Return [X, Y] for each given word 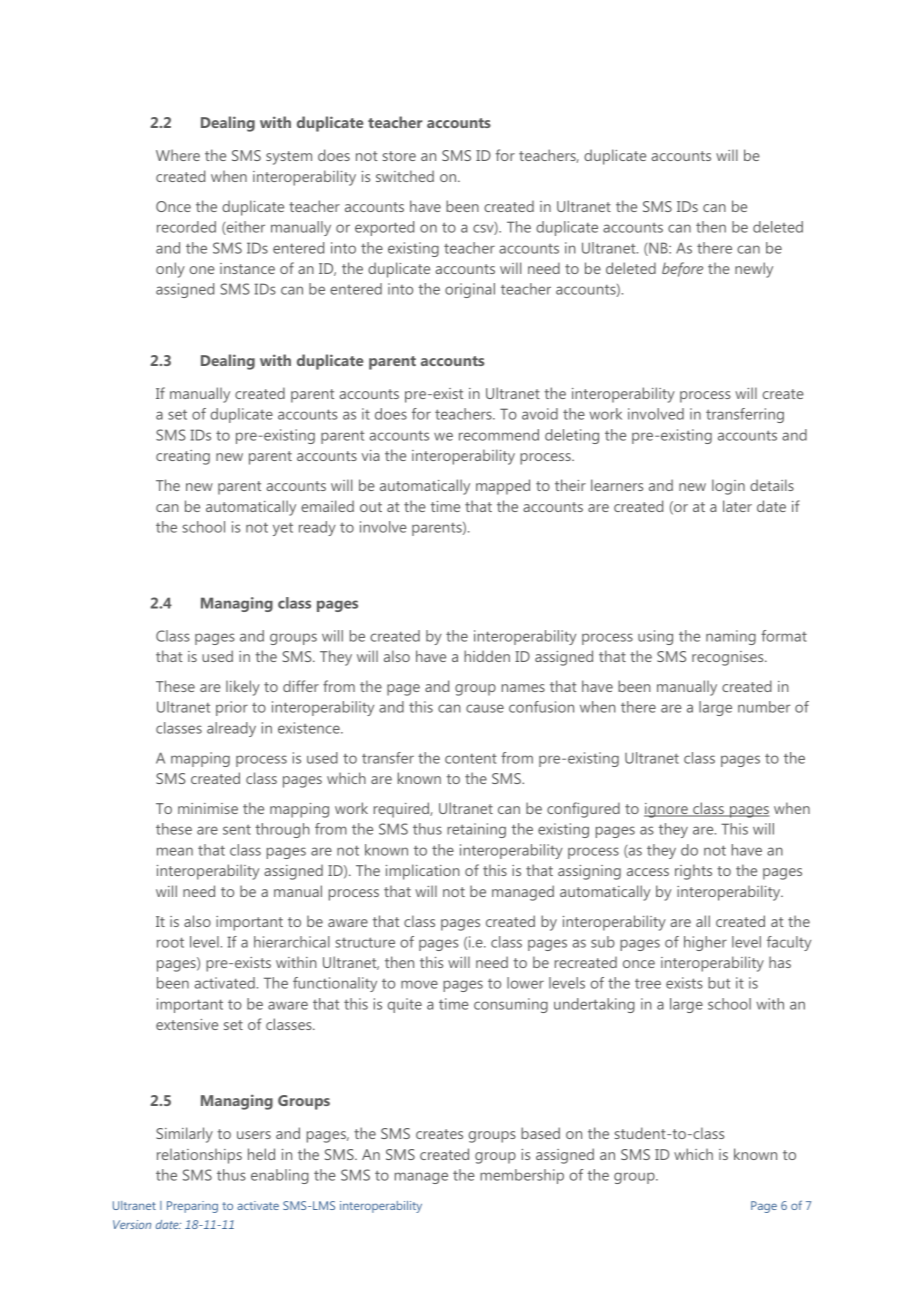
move [419, 984]
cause [485, 708]
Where [178, 155]
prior [232, 708]
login [728, 487]
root [170, 942]
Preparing [192, 1207]
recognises [729, 658]
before [682, 269]
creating [183, 457]
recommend [499, 435]
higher [705, 943]
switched [405, 176]
